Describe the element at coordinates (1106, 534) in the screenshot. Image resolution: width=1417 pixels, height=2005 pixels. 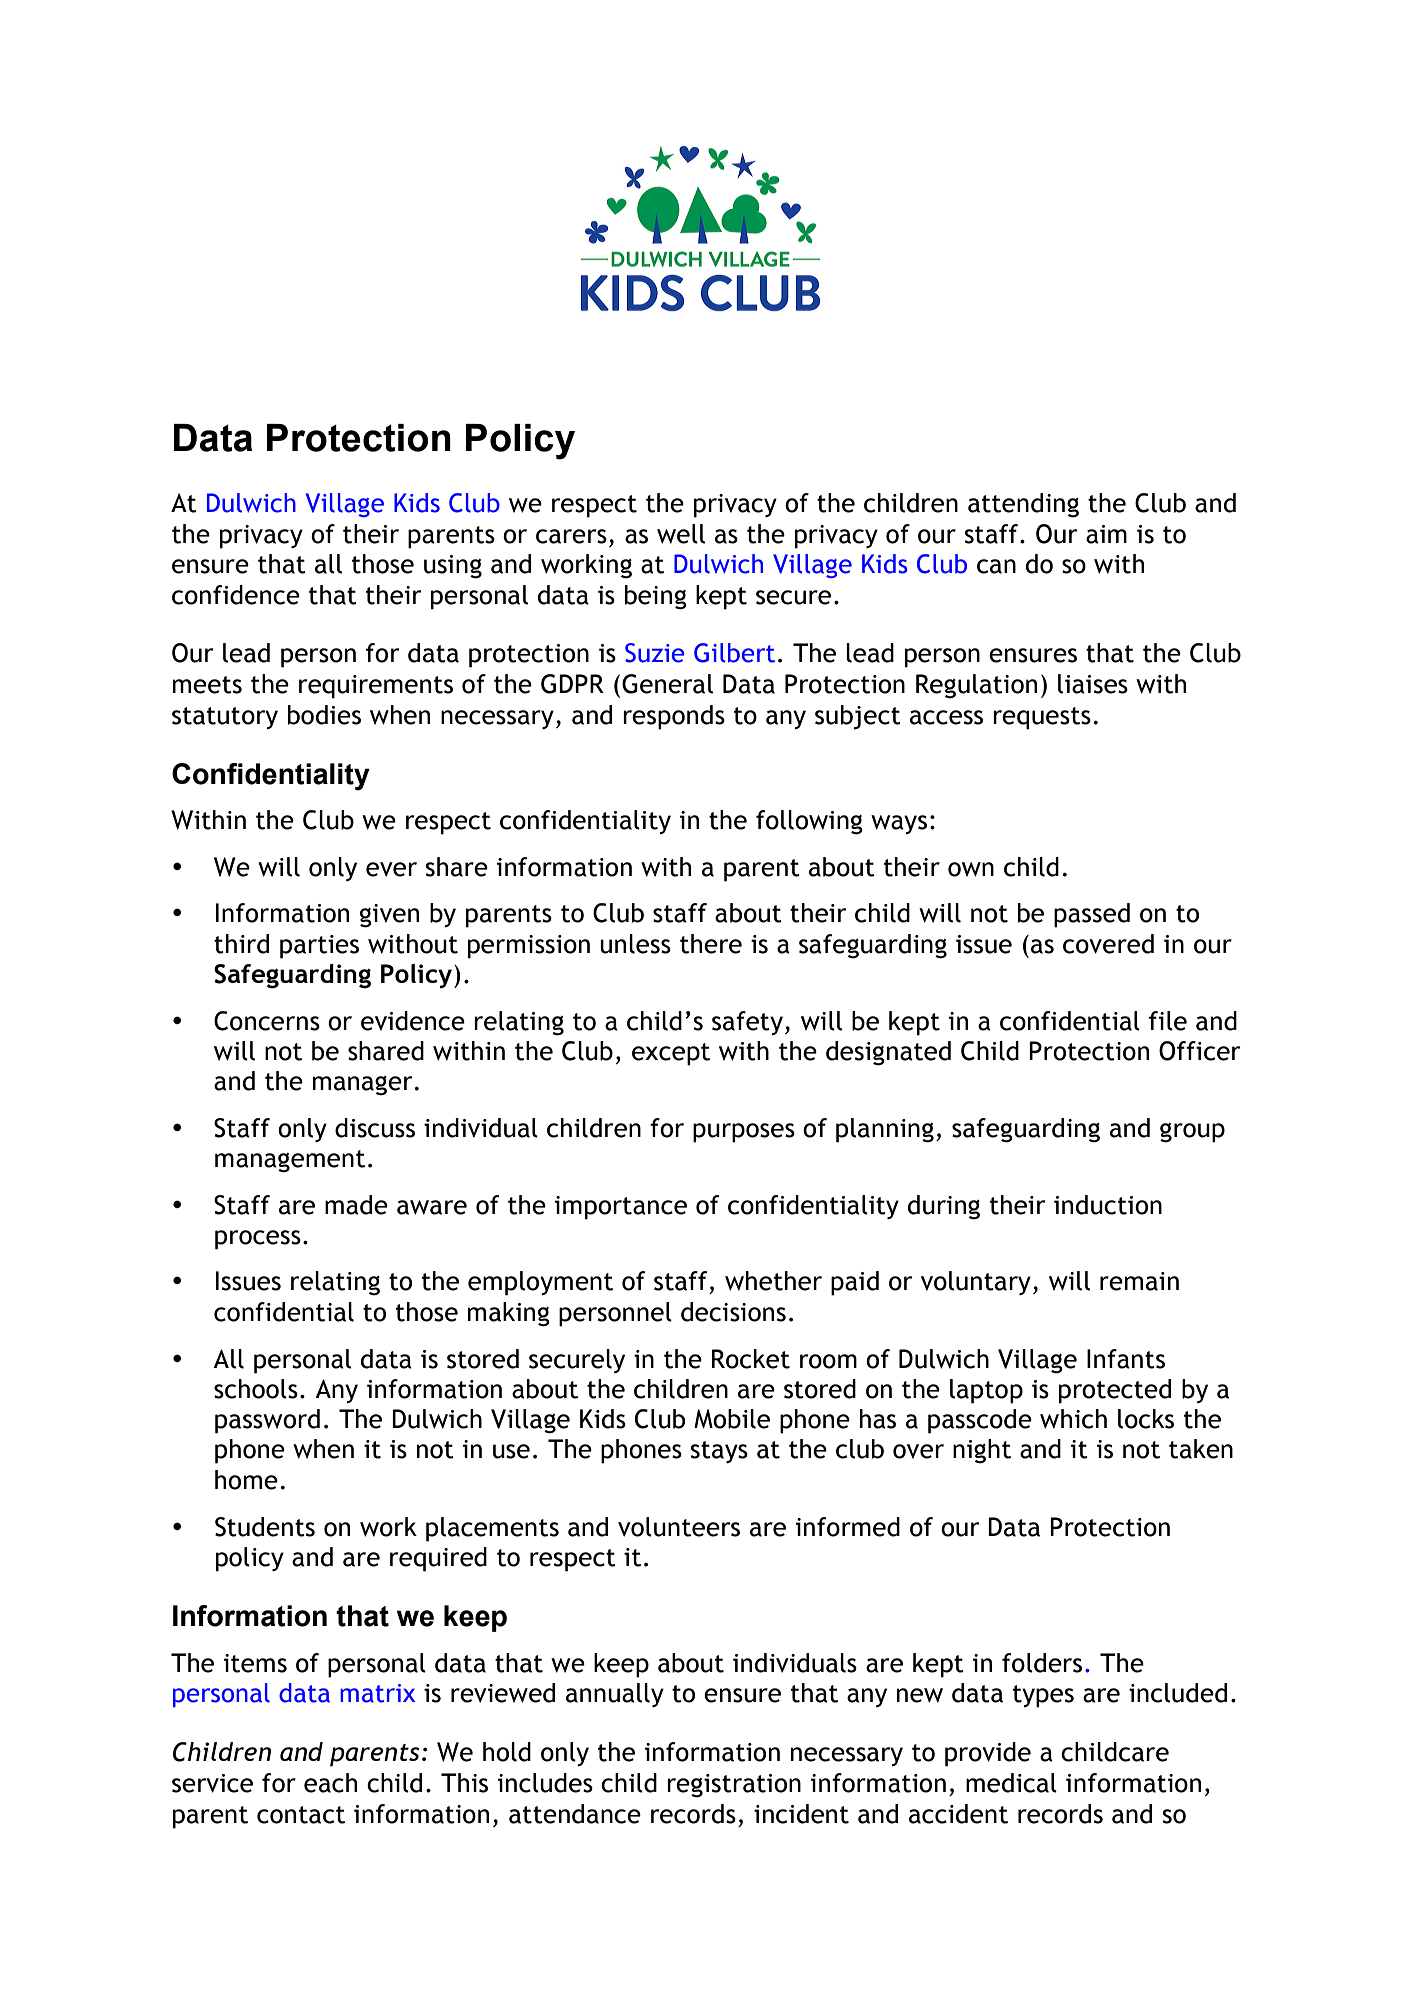
I see `aim` at that location.
